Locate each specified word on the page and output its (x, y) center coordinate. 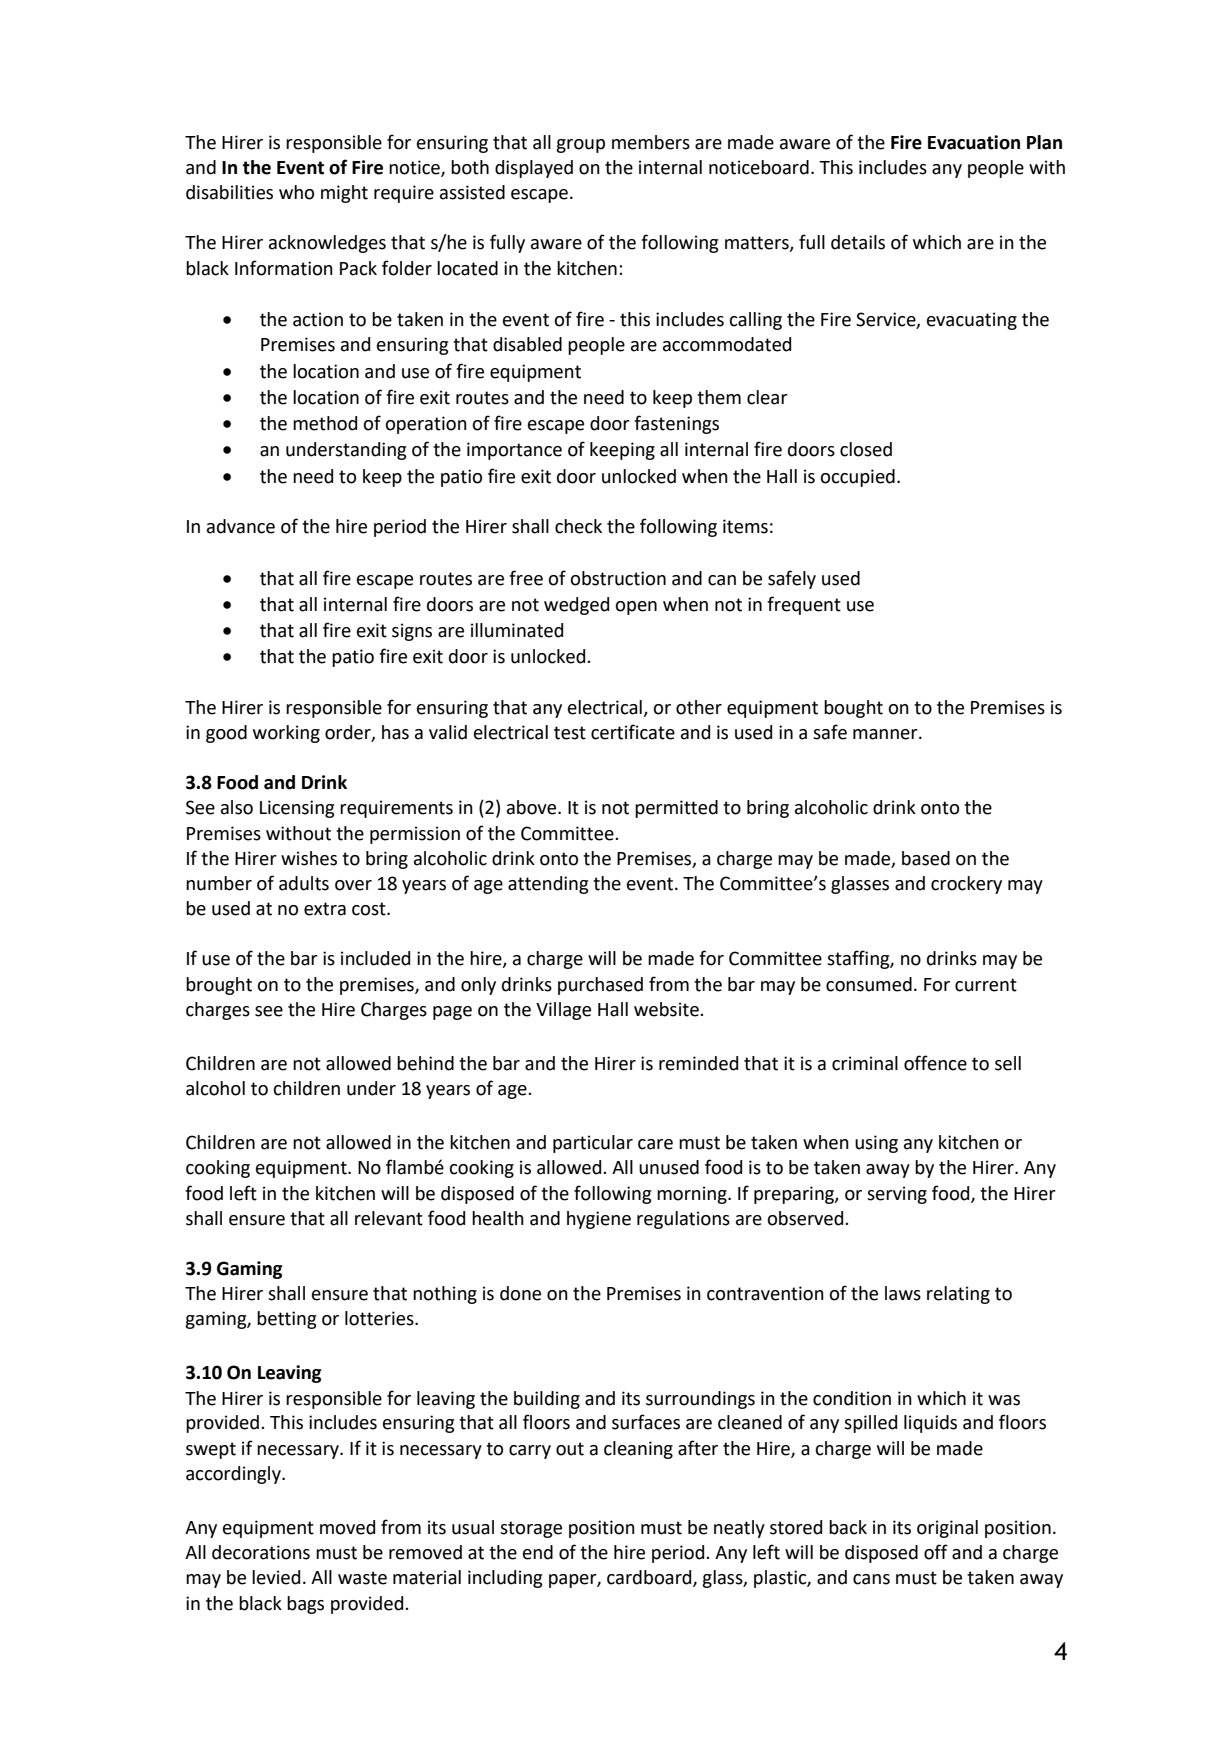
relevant (389, 1218)
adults (304, 883)
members (651, 142)
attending (548, 885)
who (296, 192)
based (926, 858)
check (578, 526)
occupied (857, 478)
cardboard (650, 1578)
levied (276, 1577)
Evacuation (974, 142)
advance (241, 526)
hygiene (599, 1220)
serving (897, 1195)
